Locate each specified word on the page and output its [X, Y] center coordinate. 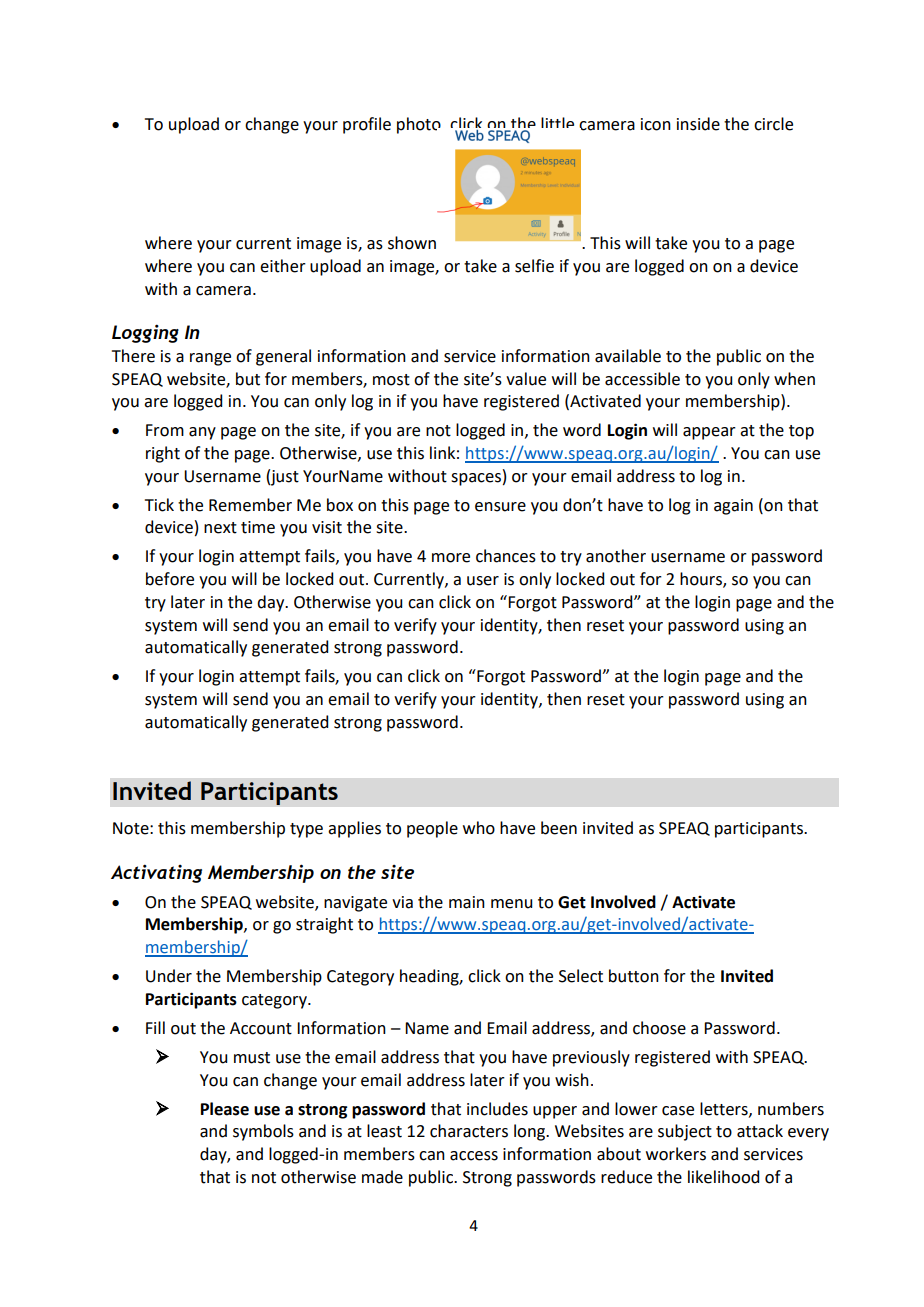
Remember [250, 505]
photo [419, 125]
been [559, 828]
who [479, 828]
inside [698, 124]
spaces [476, 479]
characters [469, 1131]
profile [367, 125]
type [306, 830]
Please [225, 1109]
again [733, 507]
